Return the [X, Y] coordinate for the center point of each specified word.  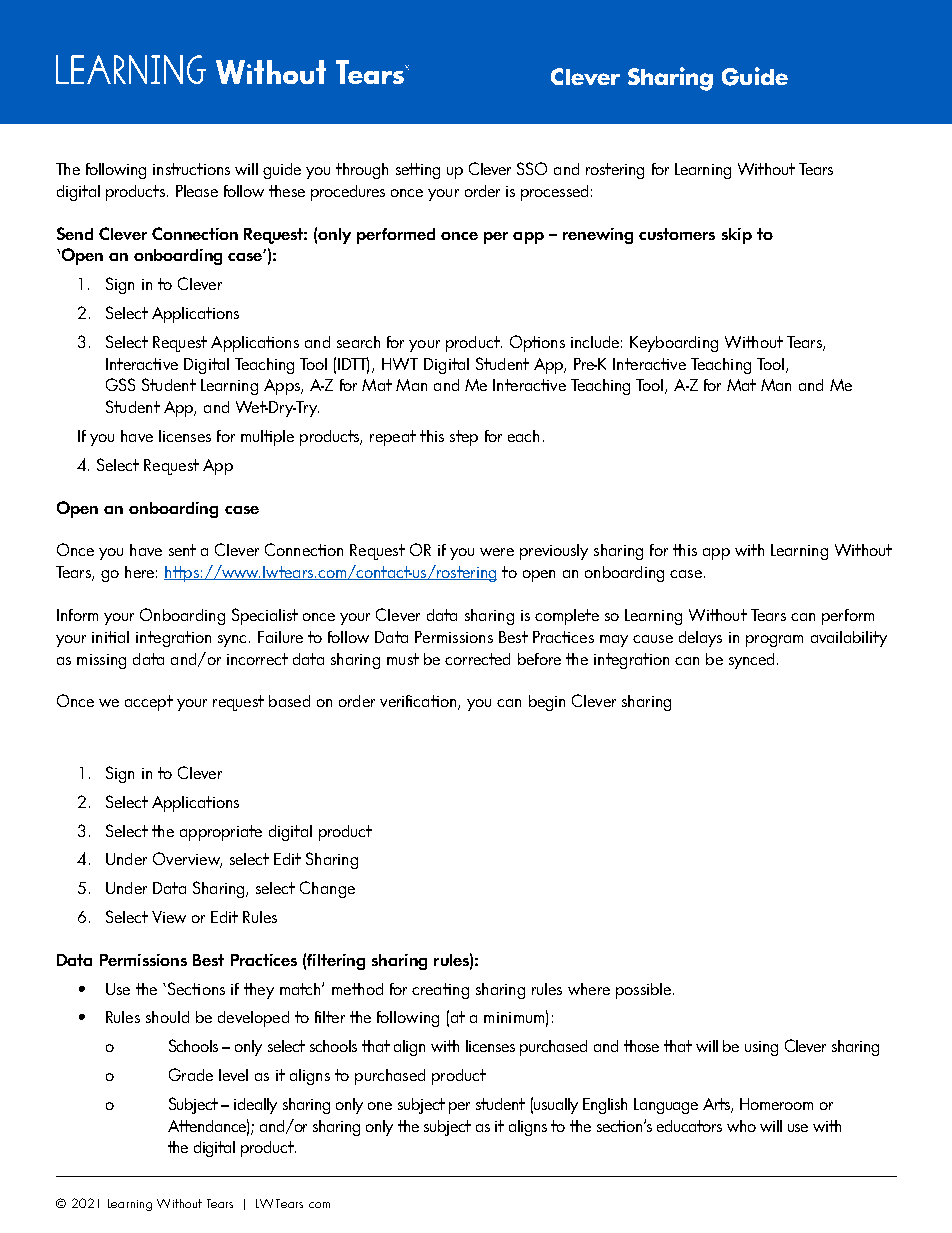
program [774, 641]
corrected [477, 659]
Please [197, 191]
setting [418, 171]
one [380, 1106]
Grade [191, 1074]
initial [110, 637]
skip [737, 236]
